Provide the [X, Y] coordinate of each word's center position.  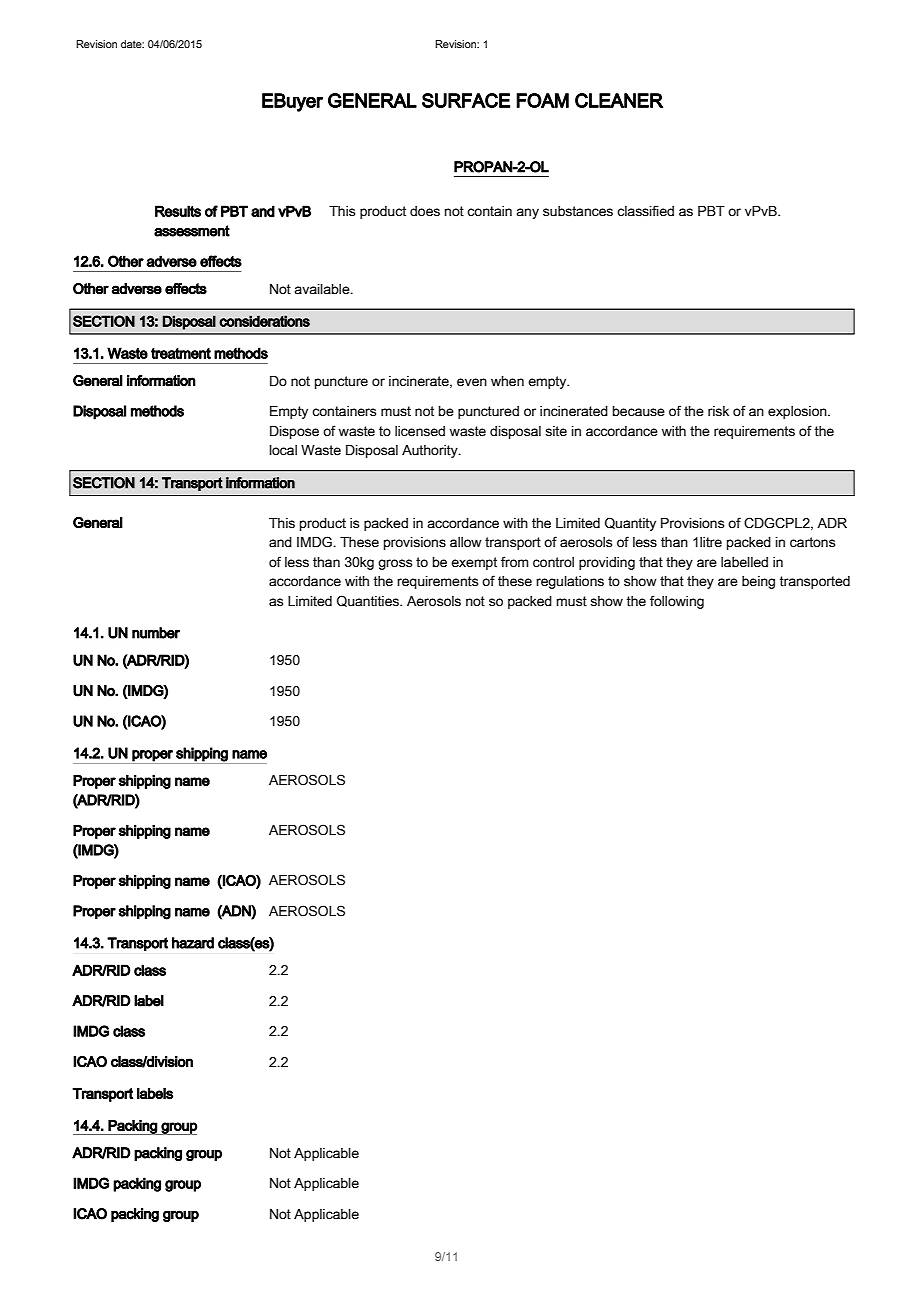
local [283, 450]
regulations [570, 582]
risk [718, 411]
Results [178, 211]
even [472, 382]
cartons [812, 542]
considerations [264, 321]
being [758, 582]
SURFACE [466, 100]
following [677, 602]
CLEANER [619, 100]
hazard [193, 943]
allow [466, 542]
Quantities [369, 601]
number [156, 633]
